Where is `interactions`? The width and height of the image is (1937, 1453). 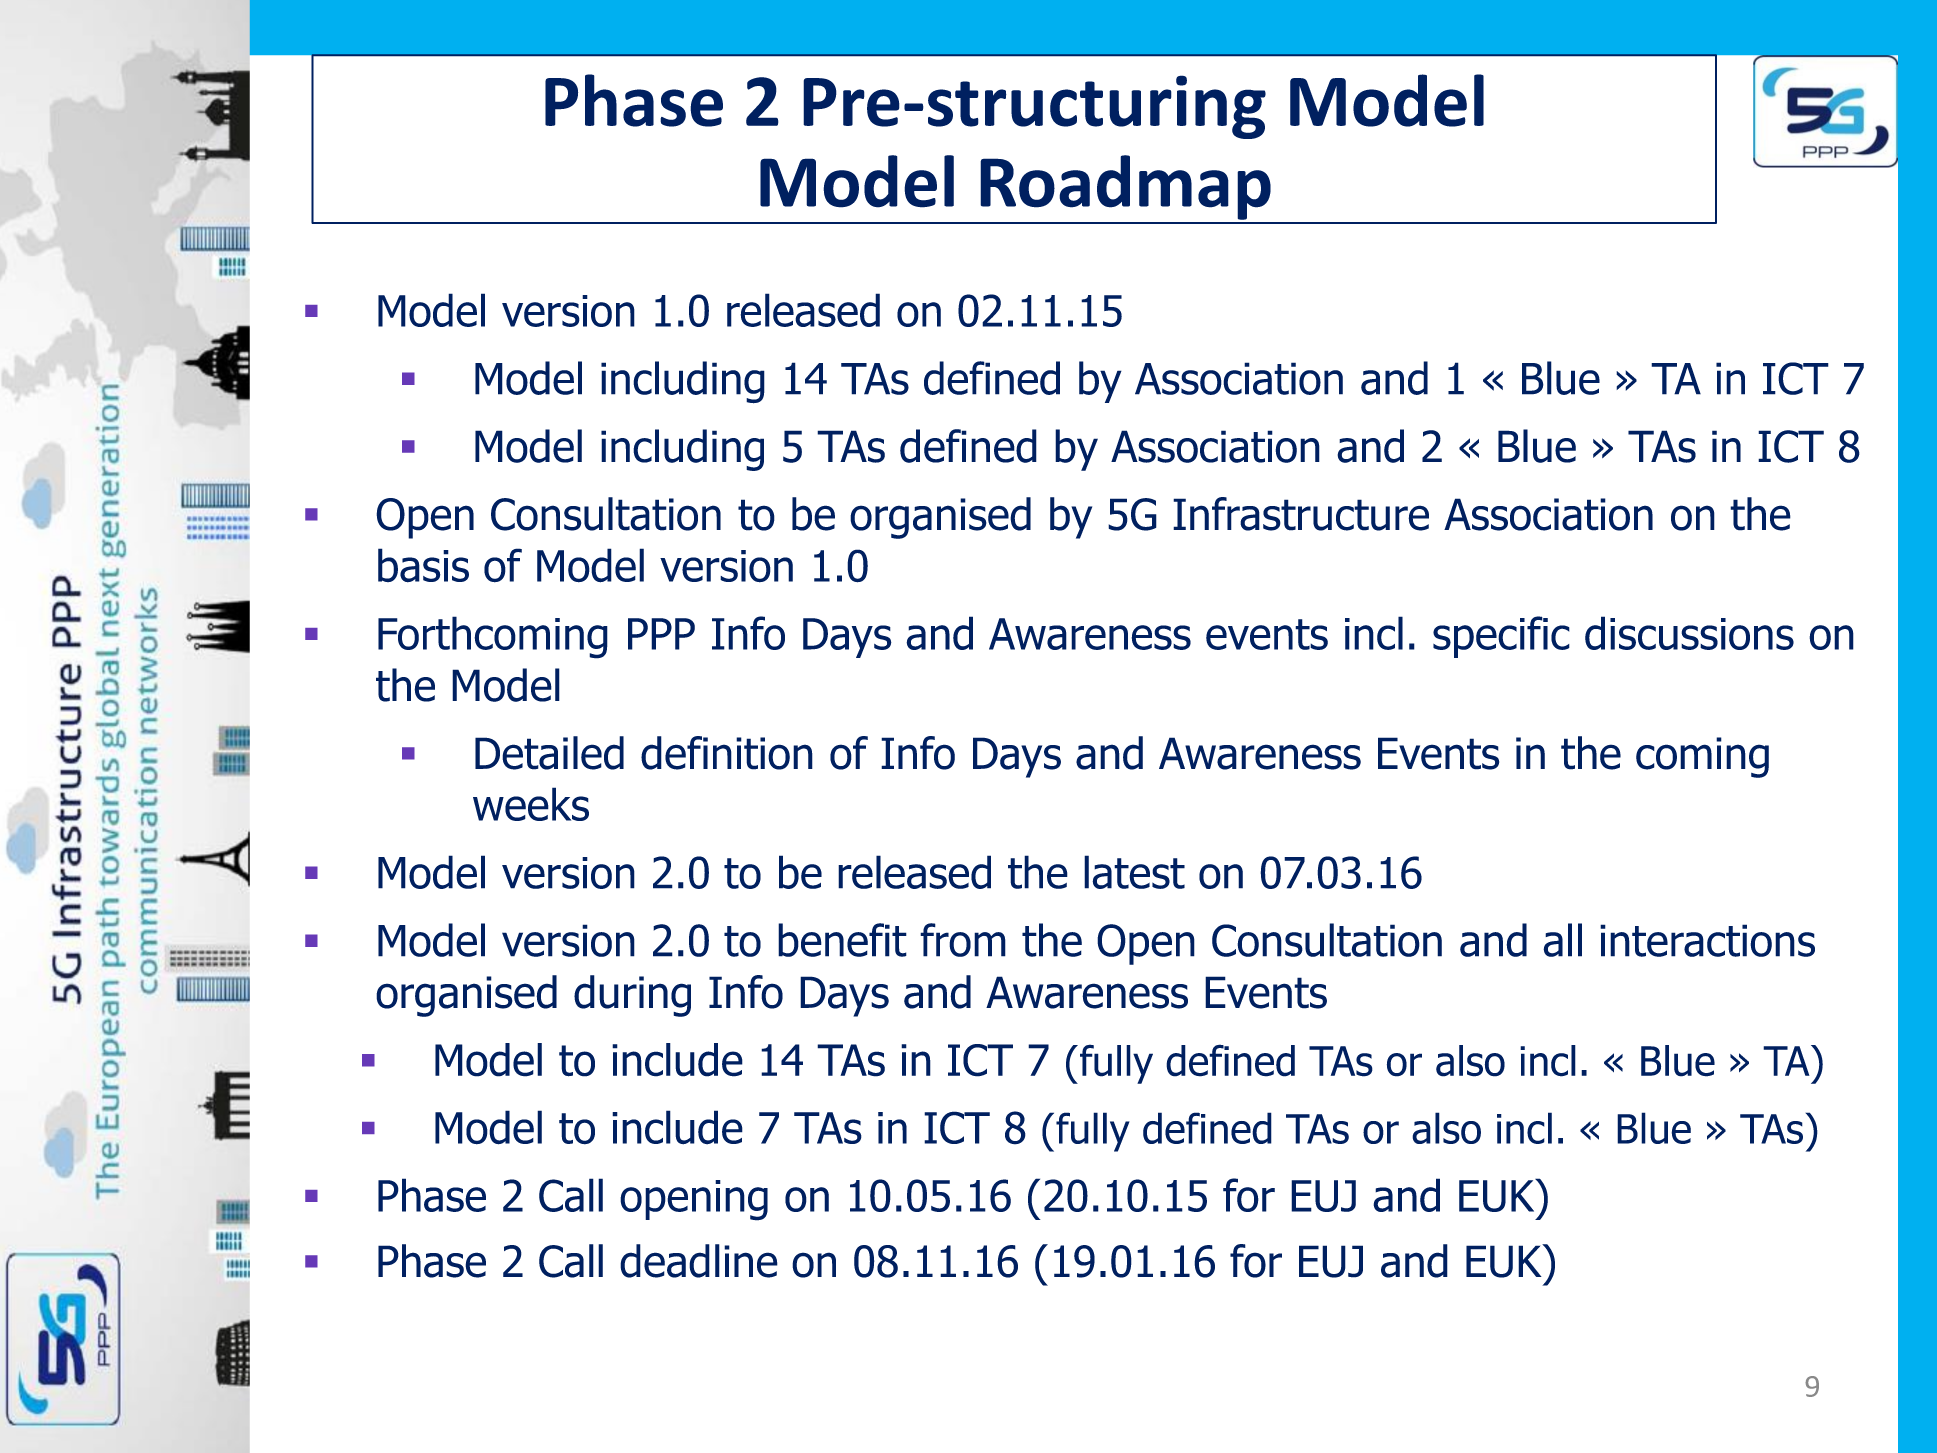 interactions is located at coordinates (1707, 940).
